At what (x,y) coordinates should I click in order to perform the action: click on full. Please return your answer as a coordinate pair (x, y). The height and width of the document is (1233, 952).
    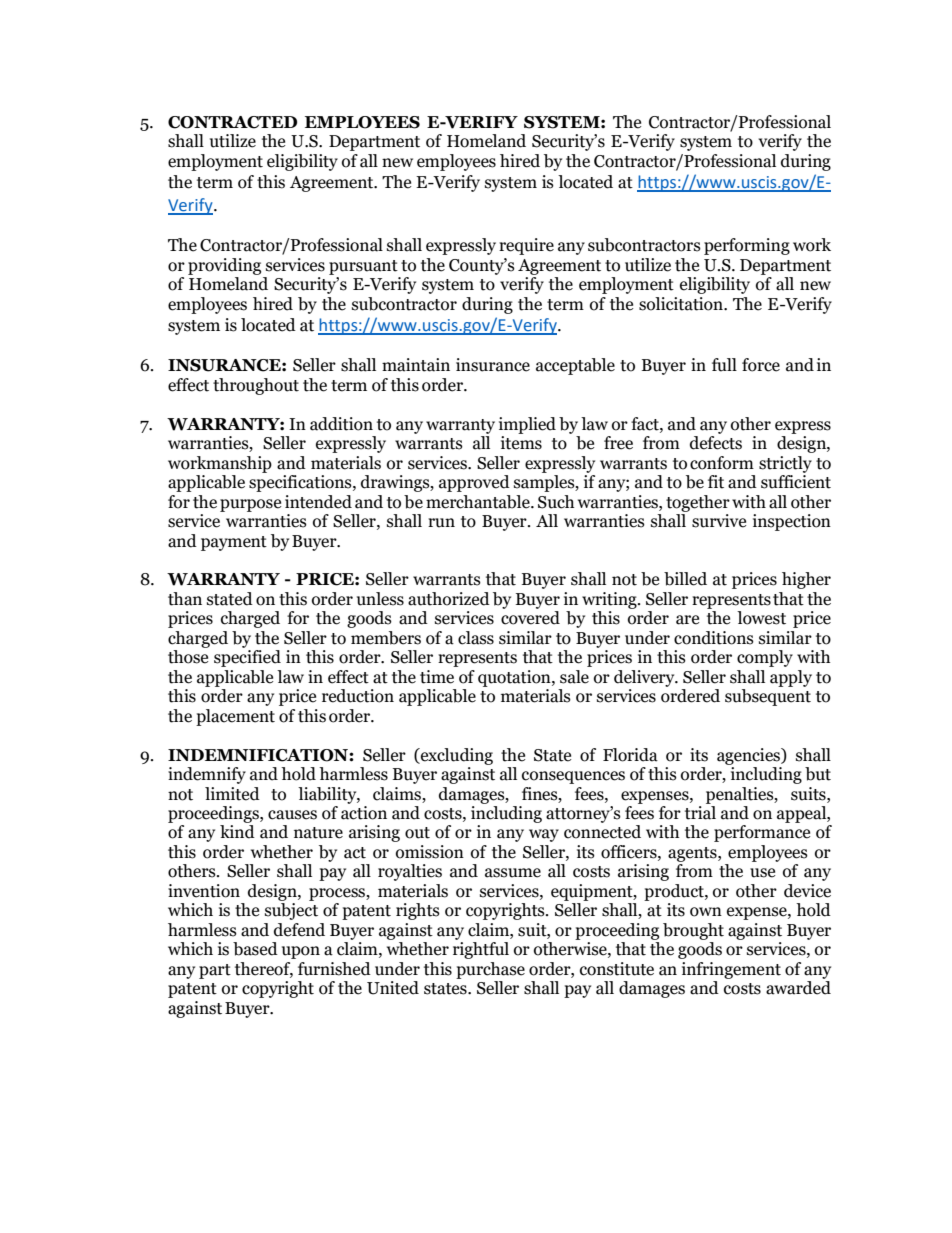
    Looking at the image, I should click on (724, 365).
